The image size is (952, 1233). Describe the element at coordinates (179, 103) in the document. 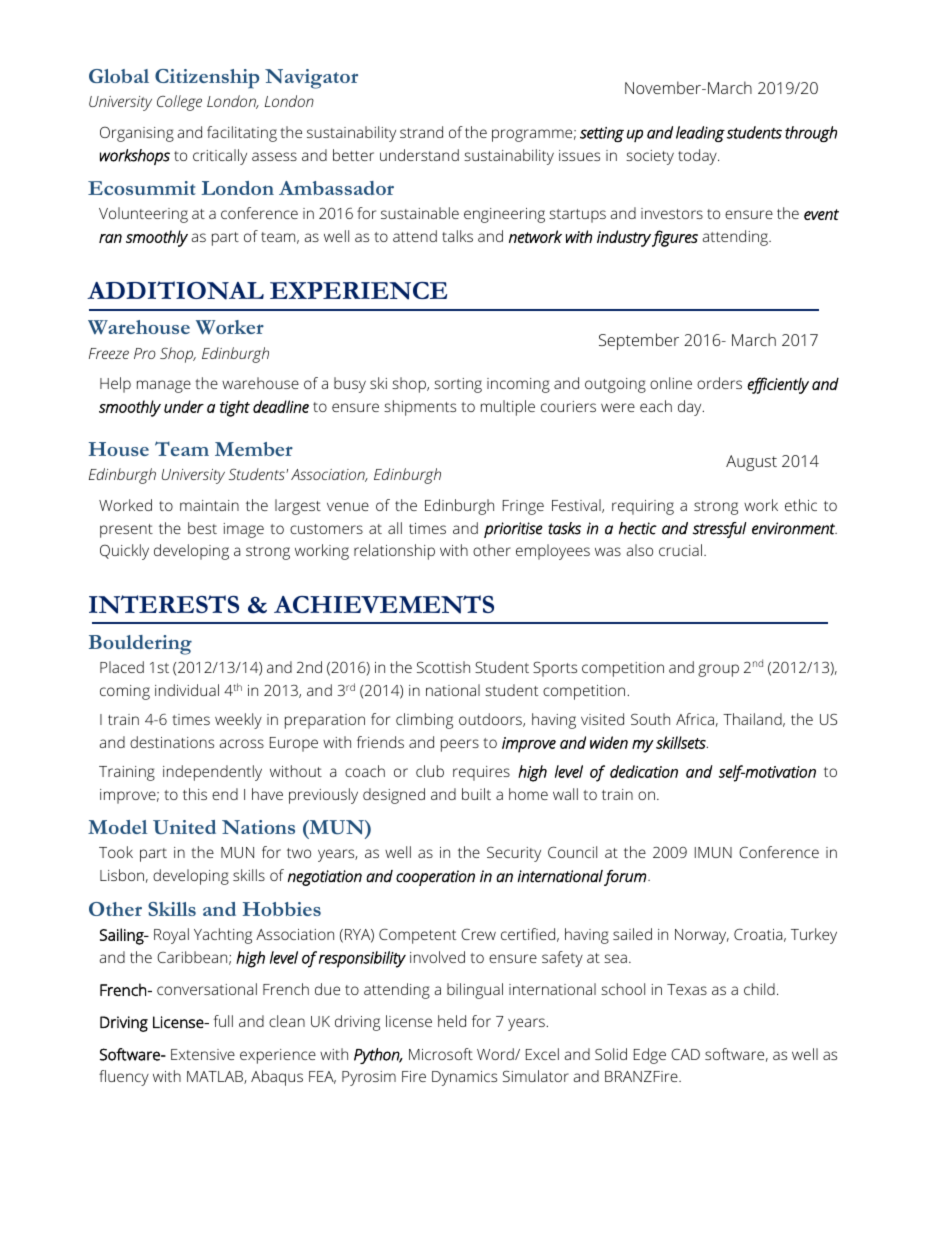

I see `College` at that location.
